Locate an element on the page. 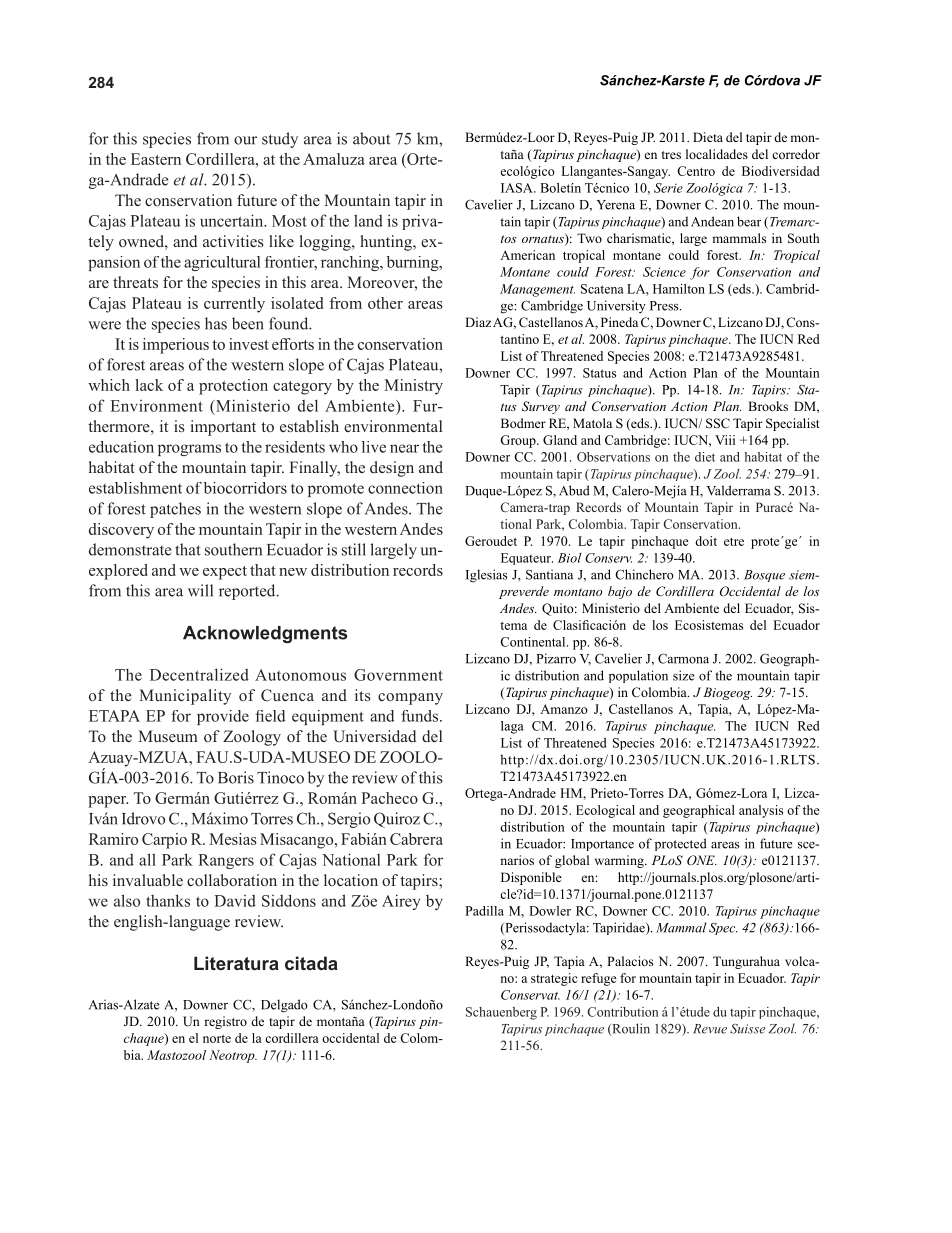 This page has width=952, height=1233. doit is located at coordinates (706, 541).
